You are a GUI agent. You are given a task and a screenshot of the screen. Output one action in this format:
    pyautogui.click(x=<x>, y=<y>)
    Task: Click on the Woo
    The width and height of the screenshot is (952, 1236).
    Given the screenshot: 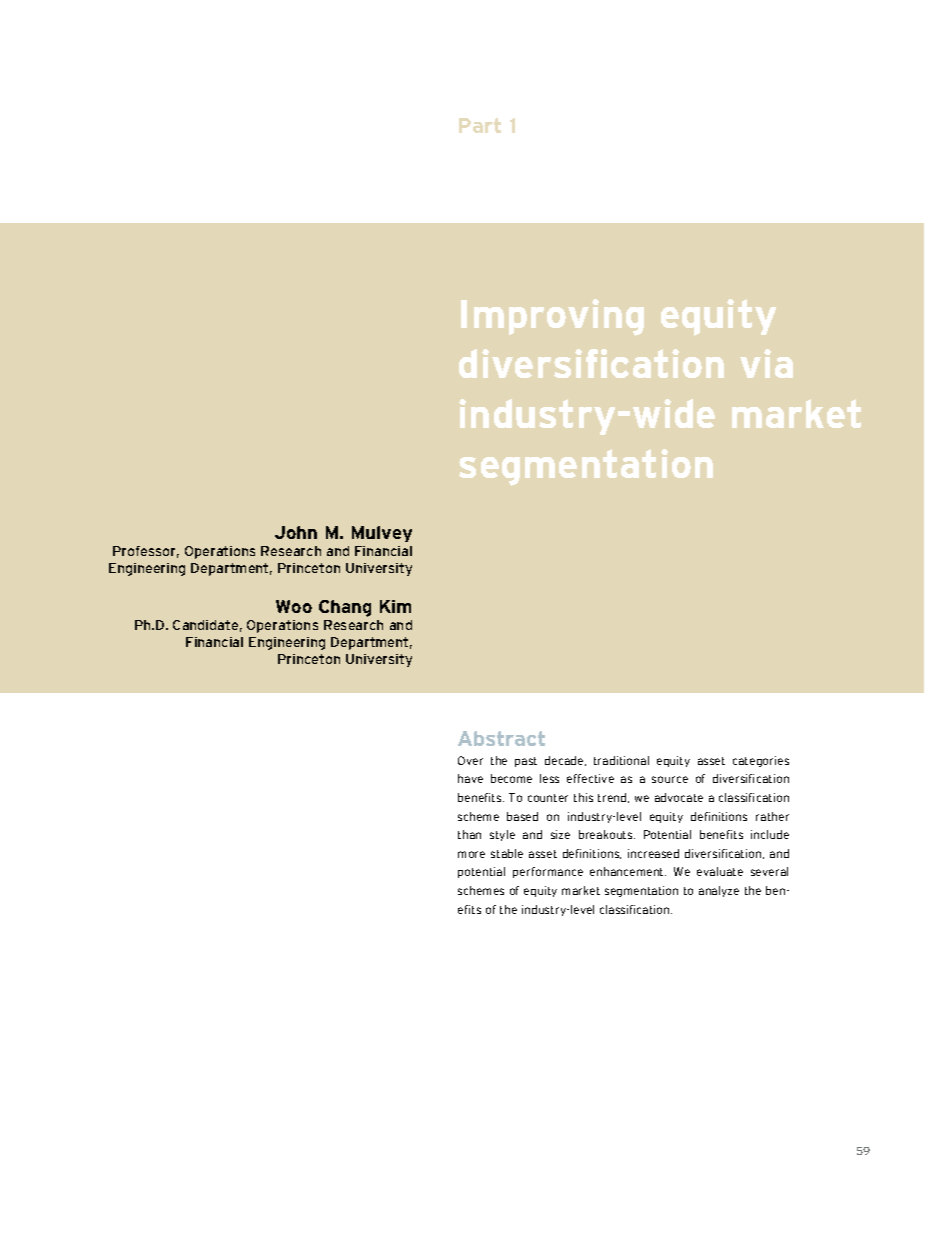 What is the action you would take?
    pyautogui.click(x=294, y=606)
